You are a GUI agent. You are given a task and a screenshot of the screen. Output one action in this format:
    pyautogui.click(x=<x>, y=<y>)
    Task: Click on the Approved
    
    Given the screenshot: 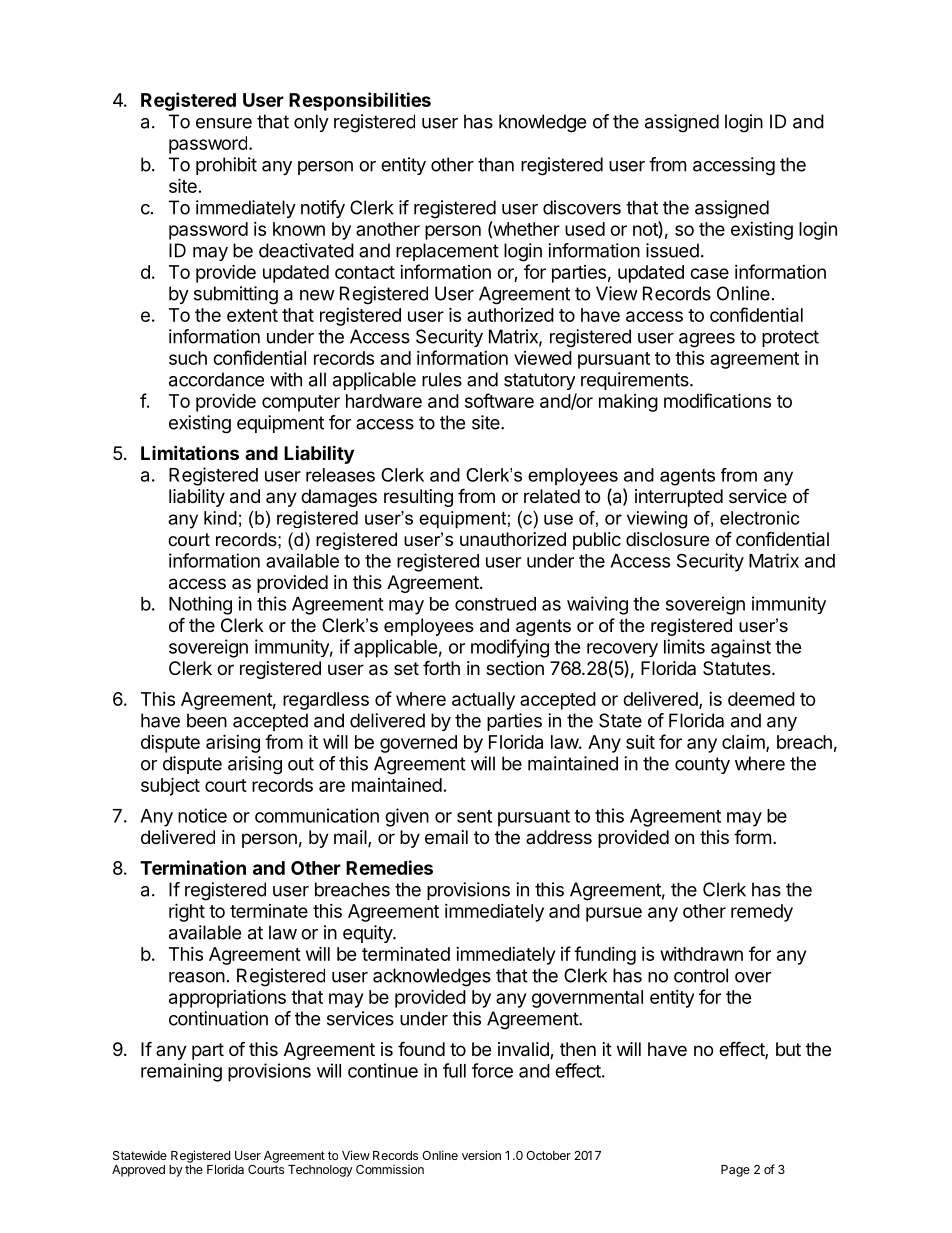 What is the action you would take?
    pyautogui.click(x=138, y=1171)
